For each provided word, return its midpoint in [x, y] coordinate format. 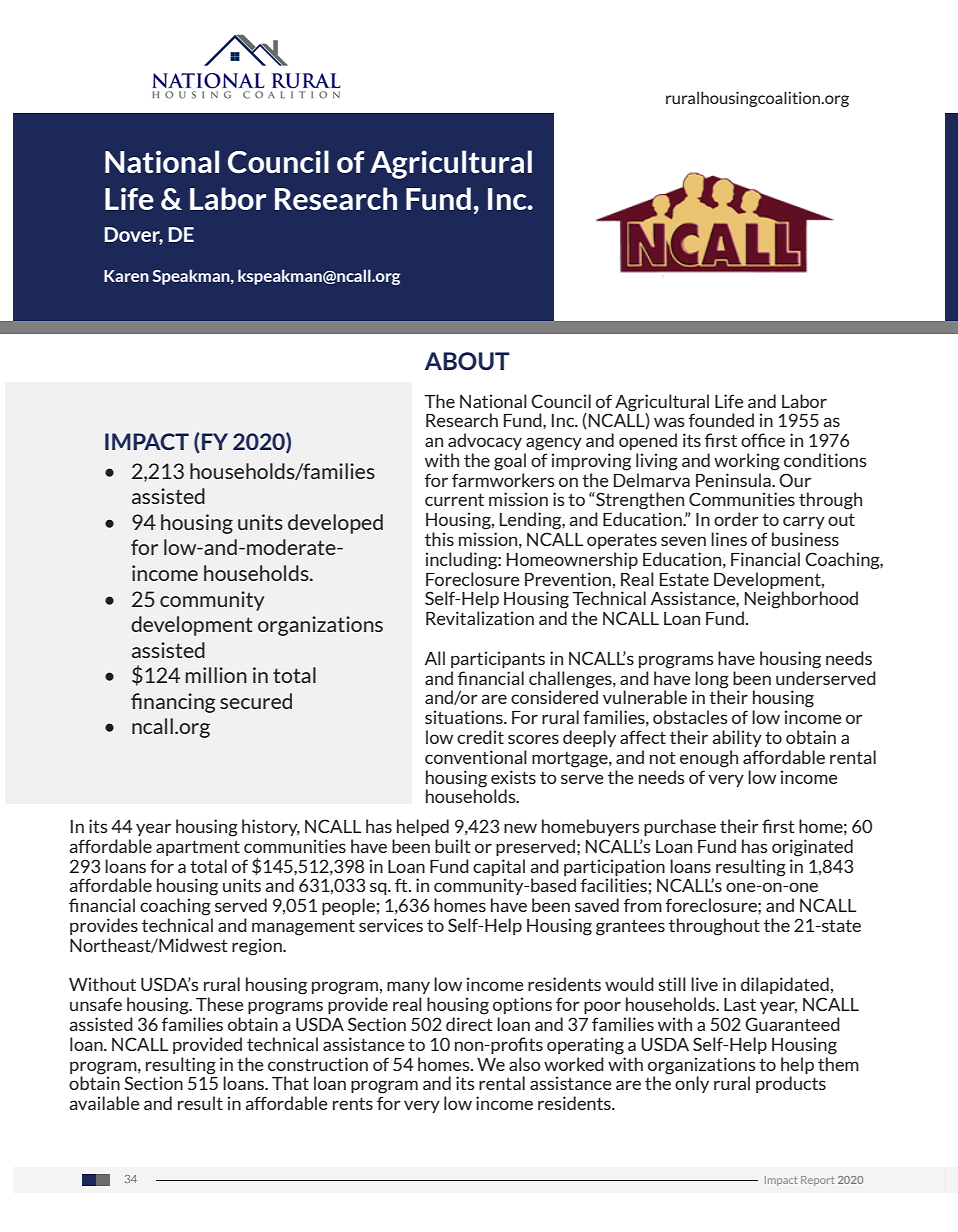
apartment [198, 848]
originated [812, 848]
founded [721, 420]
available [104, 1103]
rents [353, 1103]
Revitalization [480, 618]
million [216, 675]
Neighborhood [801, 600]
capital [499, 867]
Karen [126, 276]
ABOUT [467, 361]
